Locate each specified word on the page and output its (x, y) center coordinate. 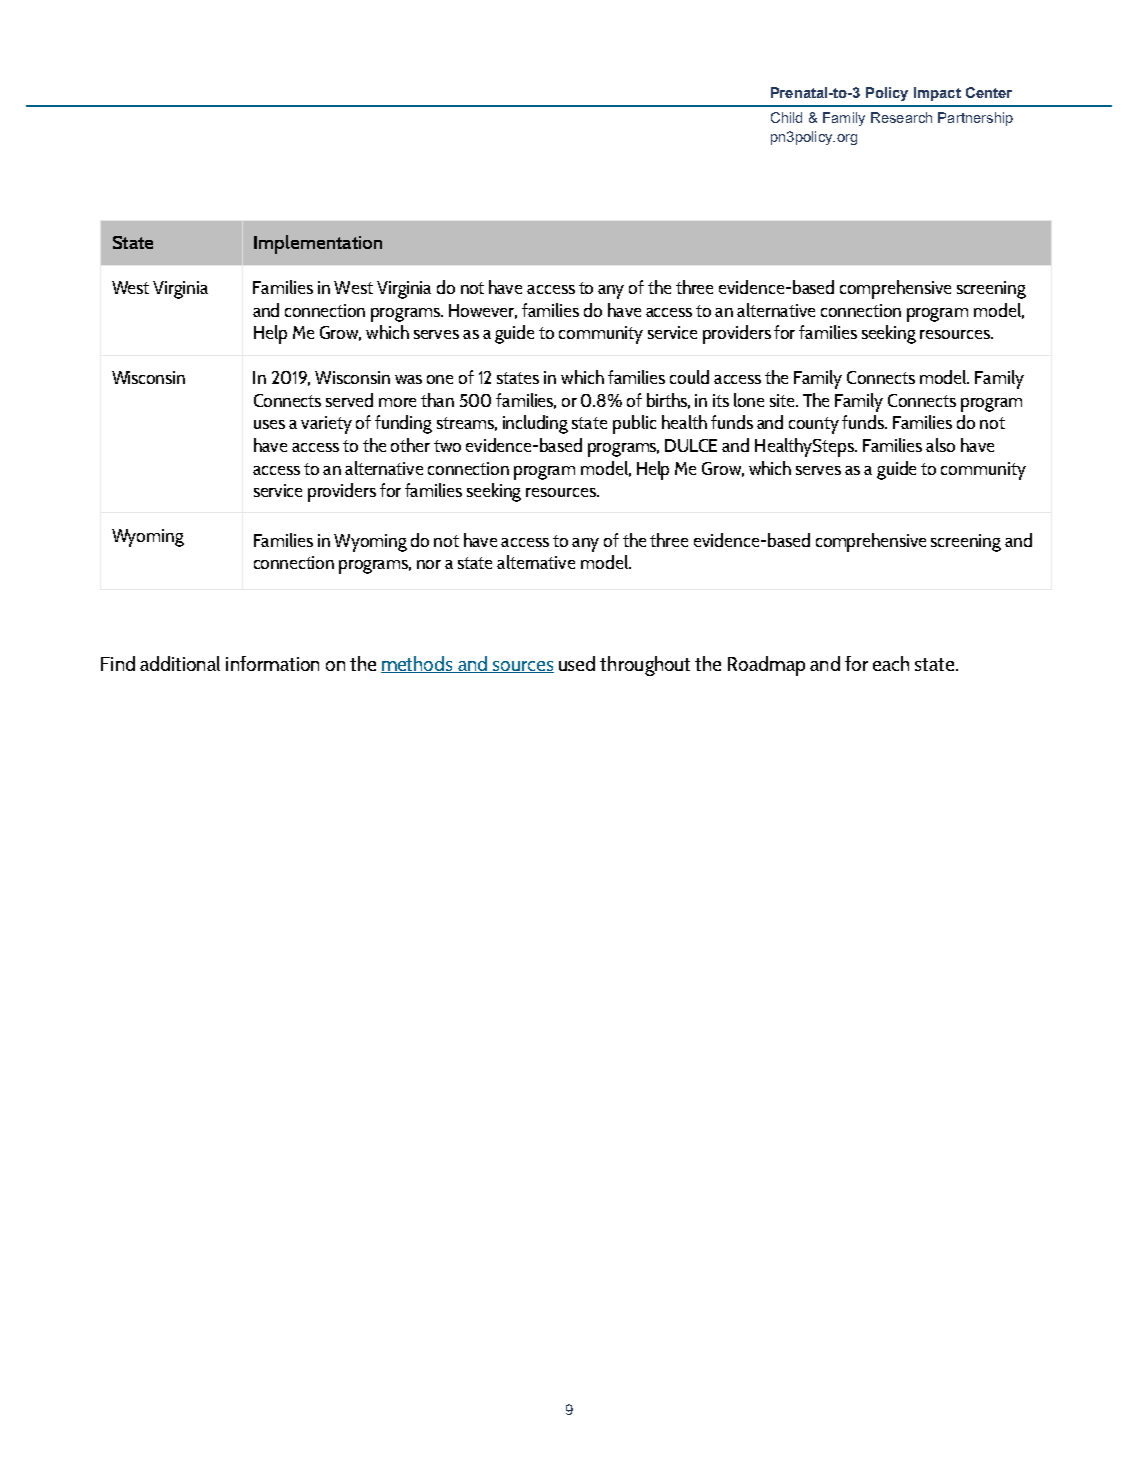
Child (786, 117)
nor (429, 564)
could (689, 377)
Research (901, 117)
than (437, 400)
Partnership (975, 119)
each (891, 663)
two (447, 446)
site (783, 400)
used (577, 663)
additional (180, 663)
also (940, 445)
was (408, 379)
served (349, 400)
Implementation (318, 244)
